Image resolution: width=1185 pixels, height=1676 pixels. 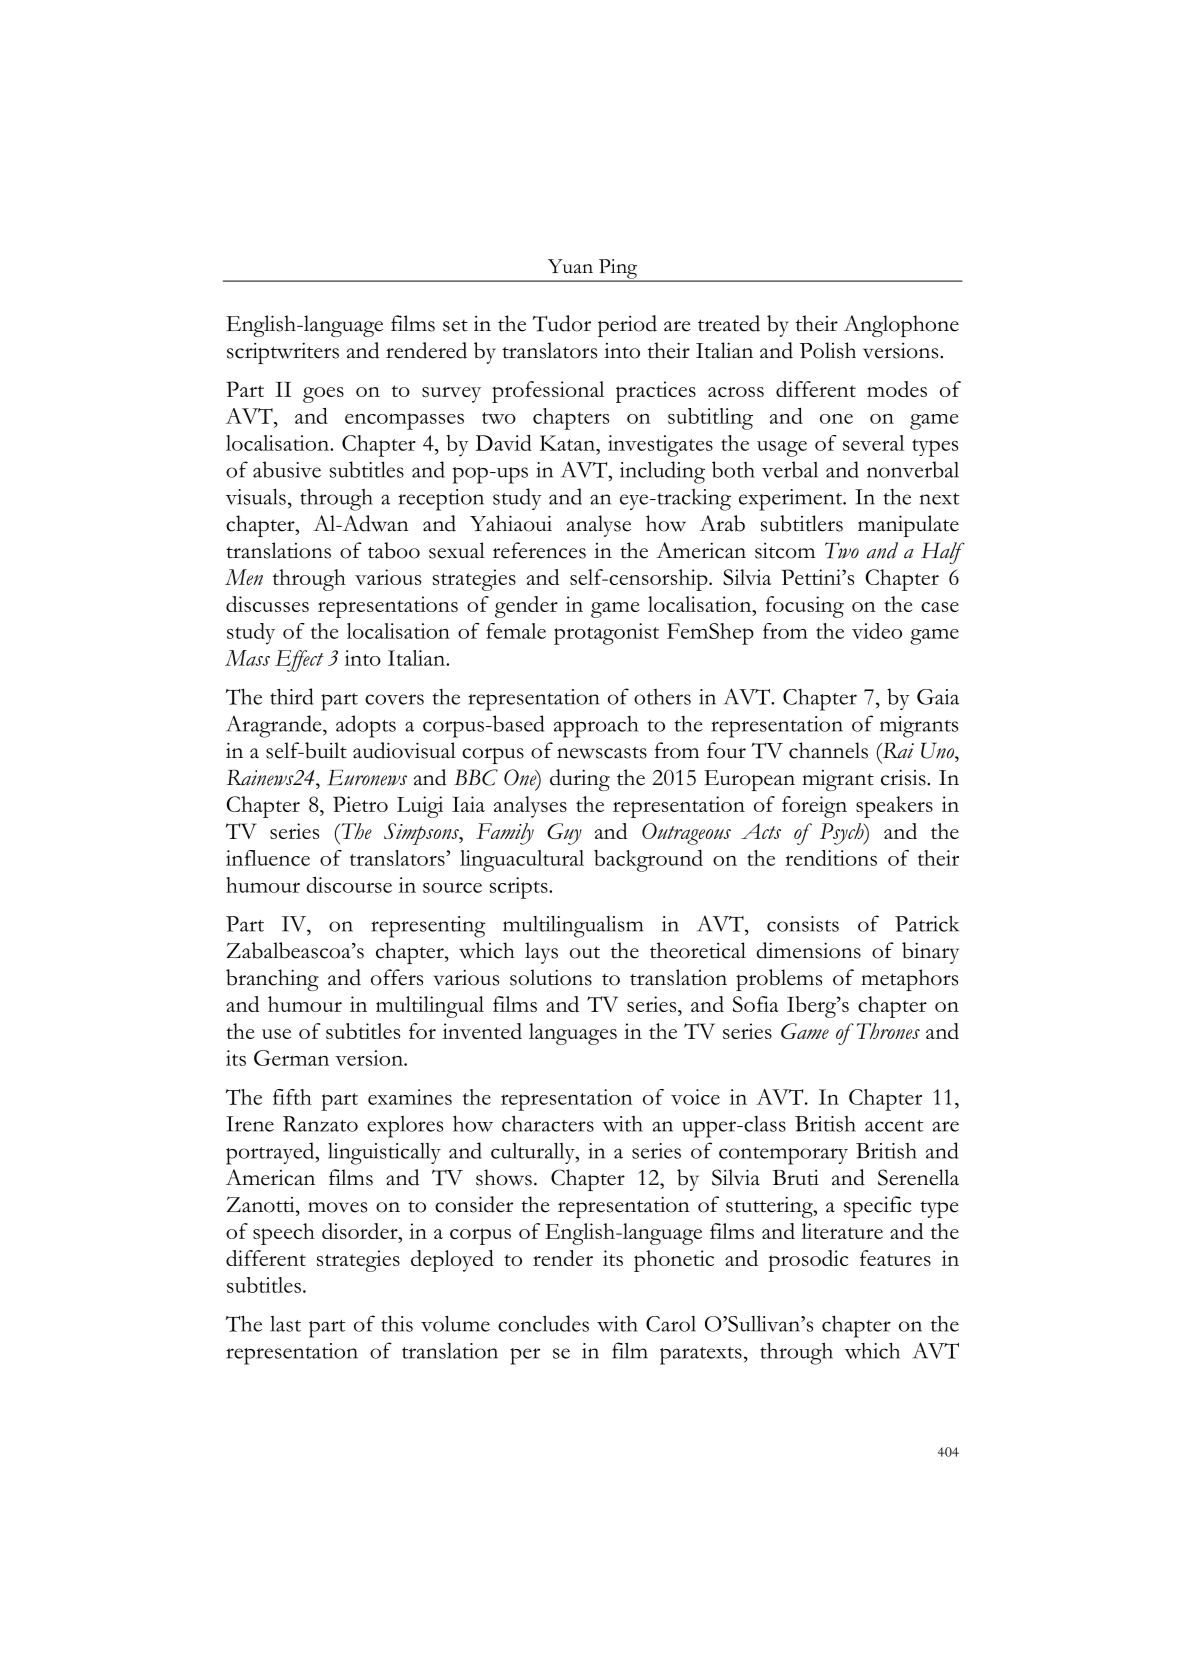 What do you see at coordinates (606, 634) in the document?
I see `protagonist` at bounding box center [606, 634].
